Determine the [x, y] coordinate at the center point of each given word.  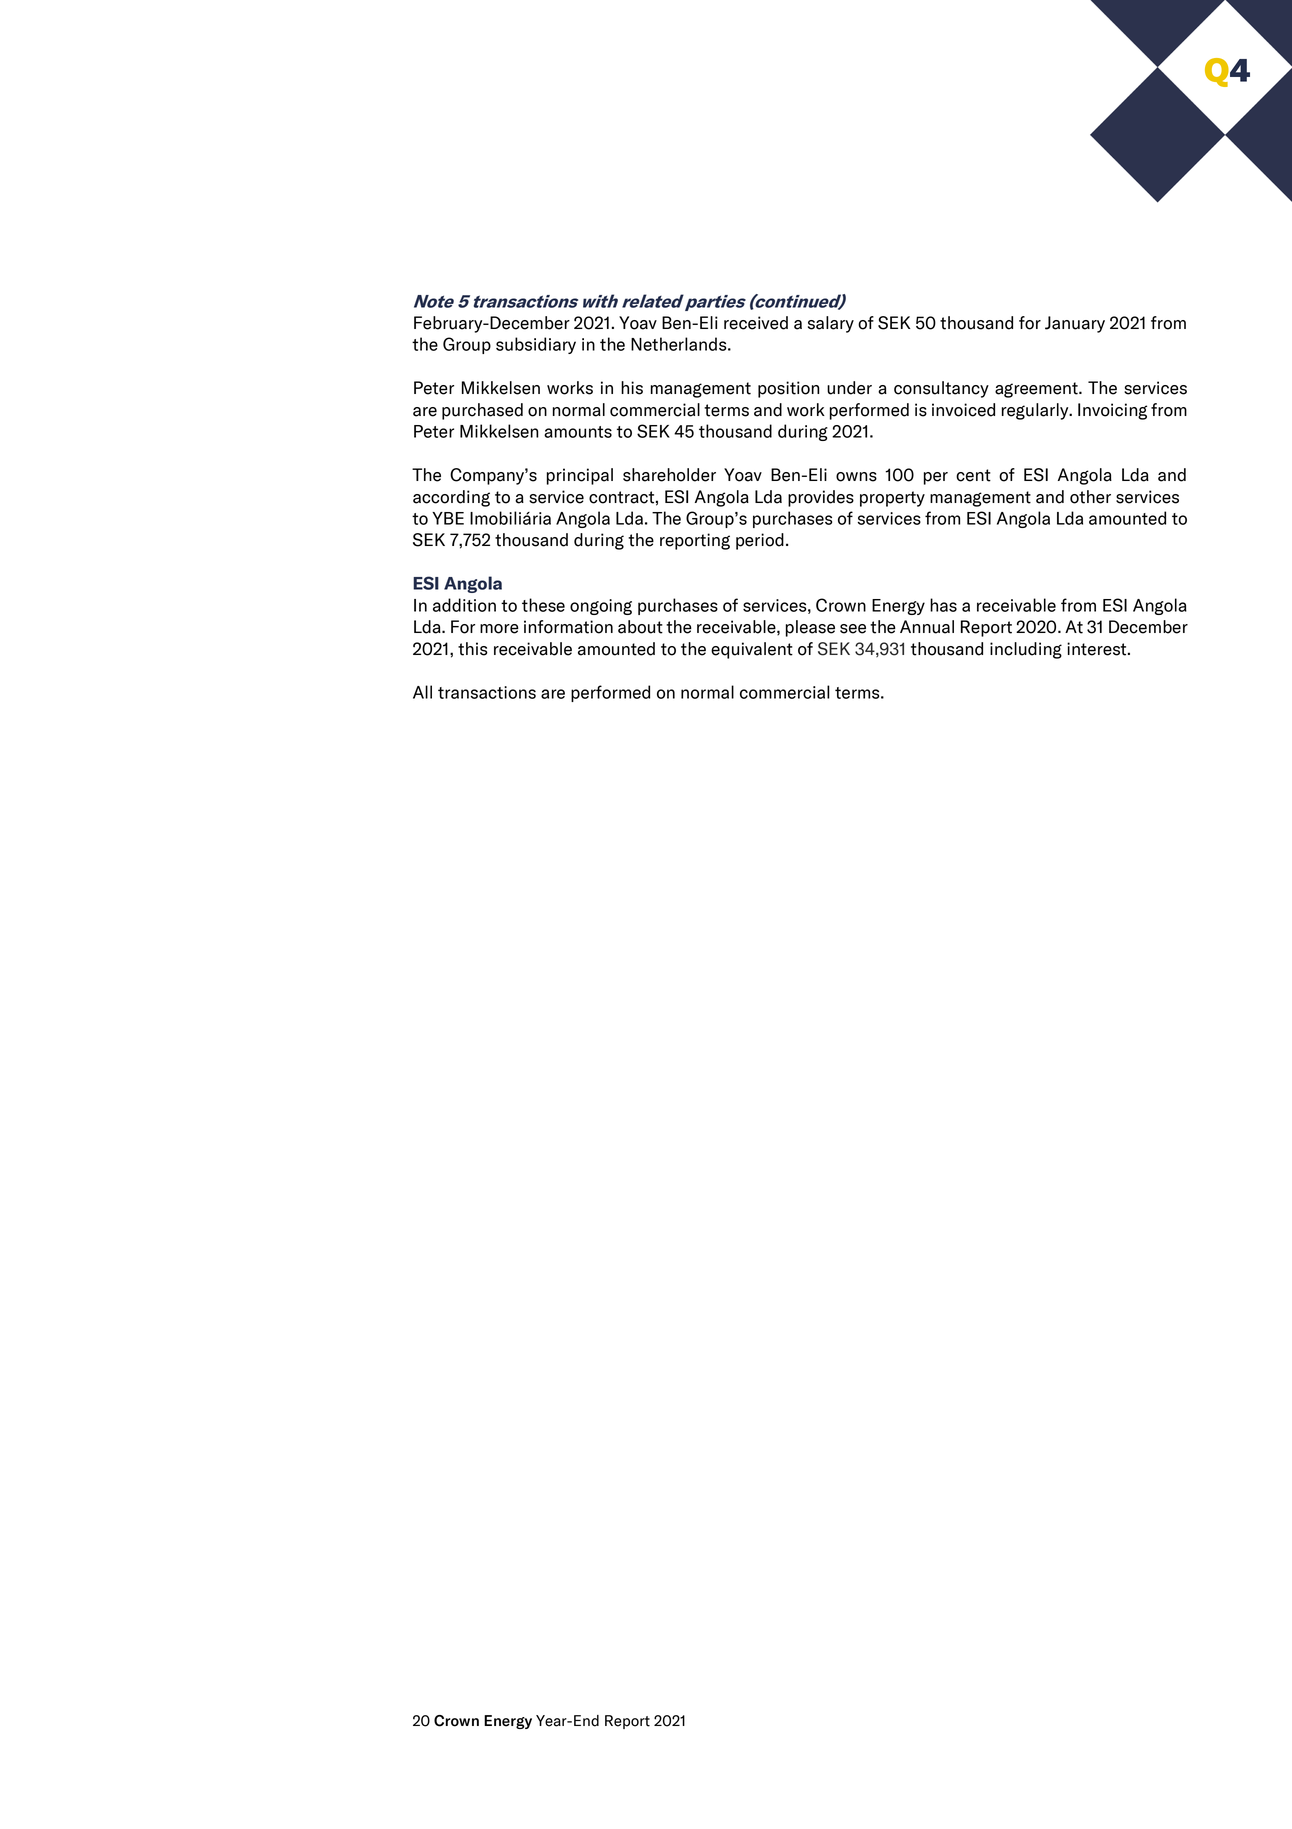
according [451, 498]
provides [821, 498]
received [756, 323]
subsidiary [536, 345]
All [422, 692]
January [1075, 324]
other [1090, 497]
